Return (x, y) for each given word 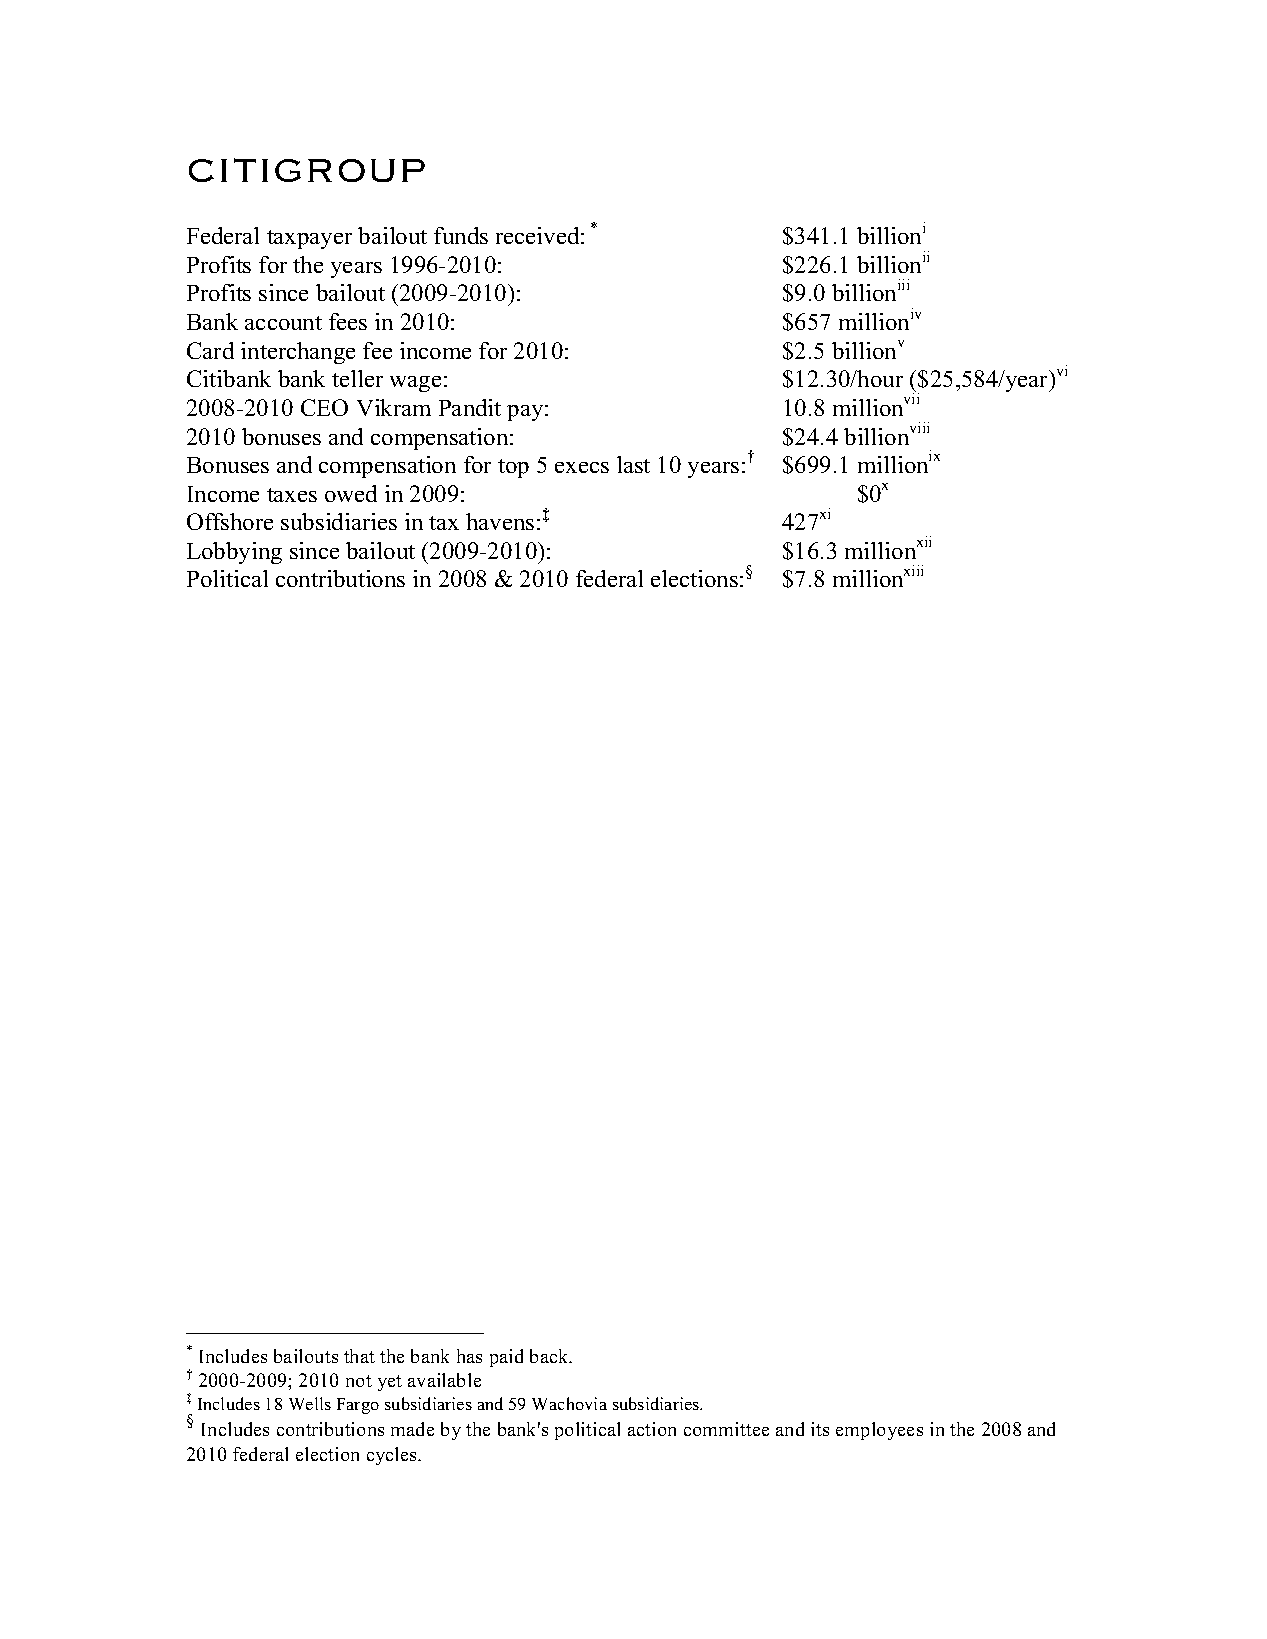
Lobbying (234, 553)
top (513, 468)
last (633, 464)
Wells (310, 1403)
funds (461, 235)
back (550, 1356)
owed (351, 493)
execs (582, 467)
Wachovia (569, 1403)
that (359, 1356)
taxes (292, 495)
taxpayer (309, 239)
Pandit (470, 407)
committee (726, 1429)
